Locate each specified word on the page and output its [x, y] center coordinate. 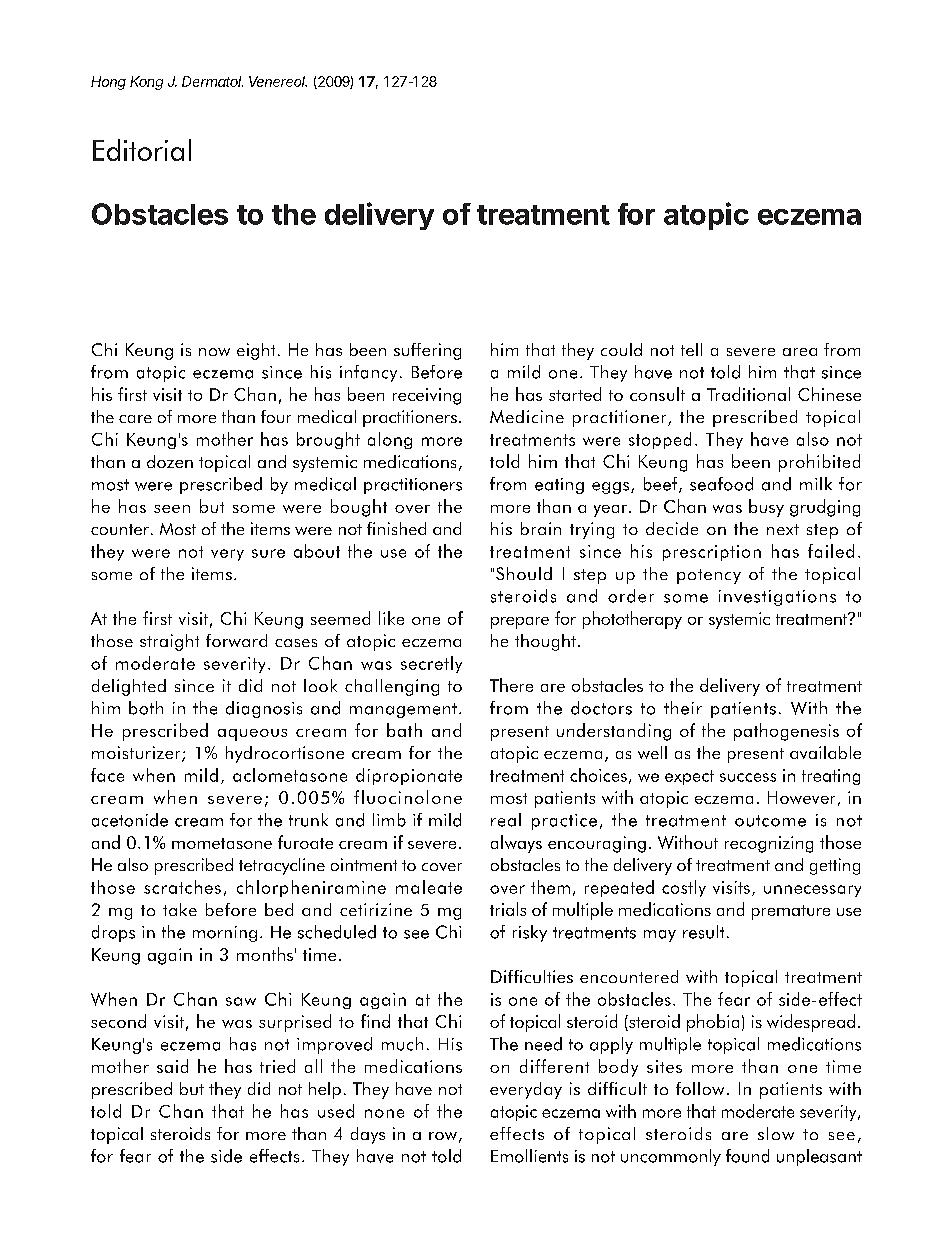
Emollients [529, 1156]
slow [776, 1133]
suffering [427, 351]
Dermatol [212, 81]
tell [691, 349]
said [172, 1066]
